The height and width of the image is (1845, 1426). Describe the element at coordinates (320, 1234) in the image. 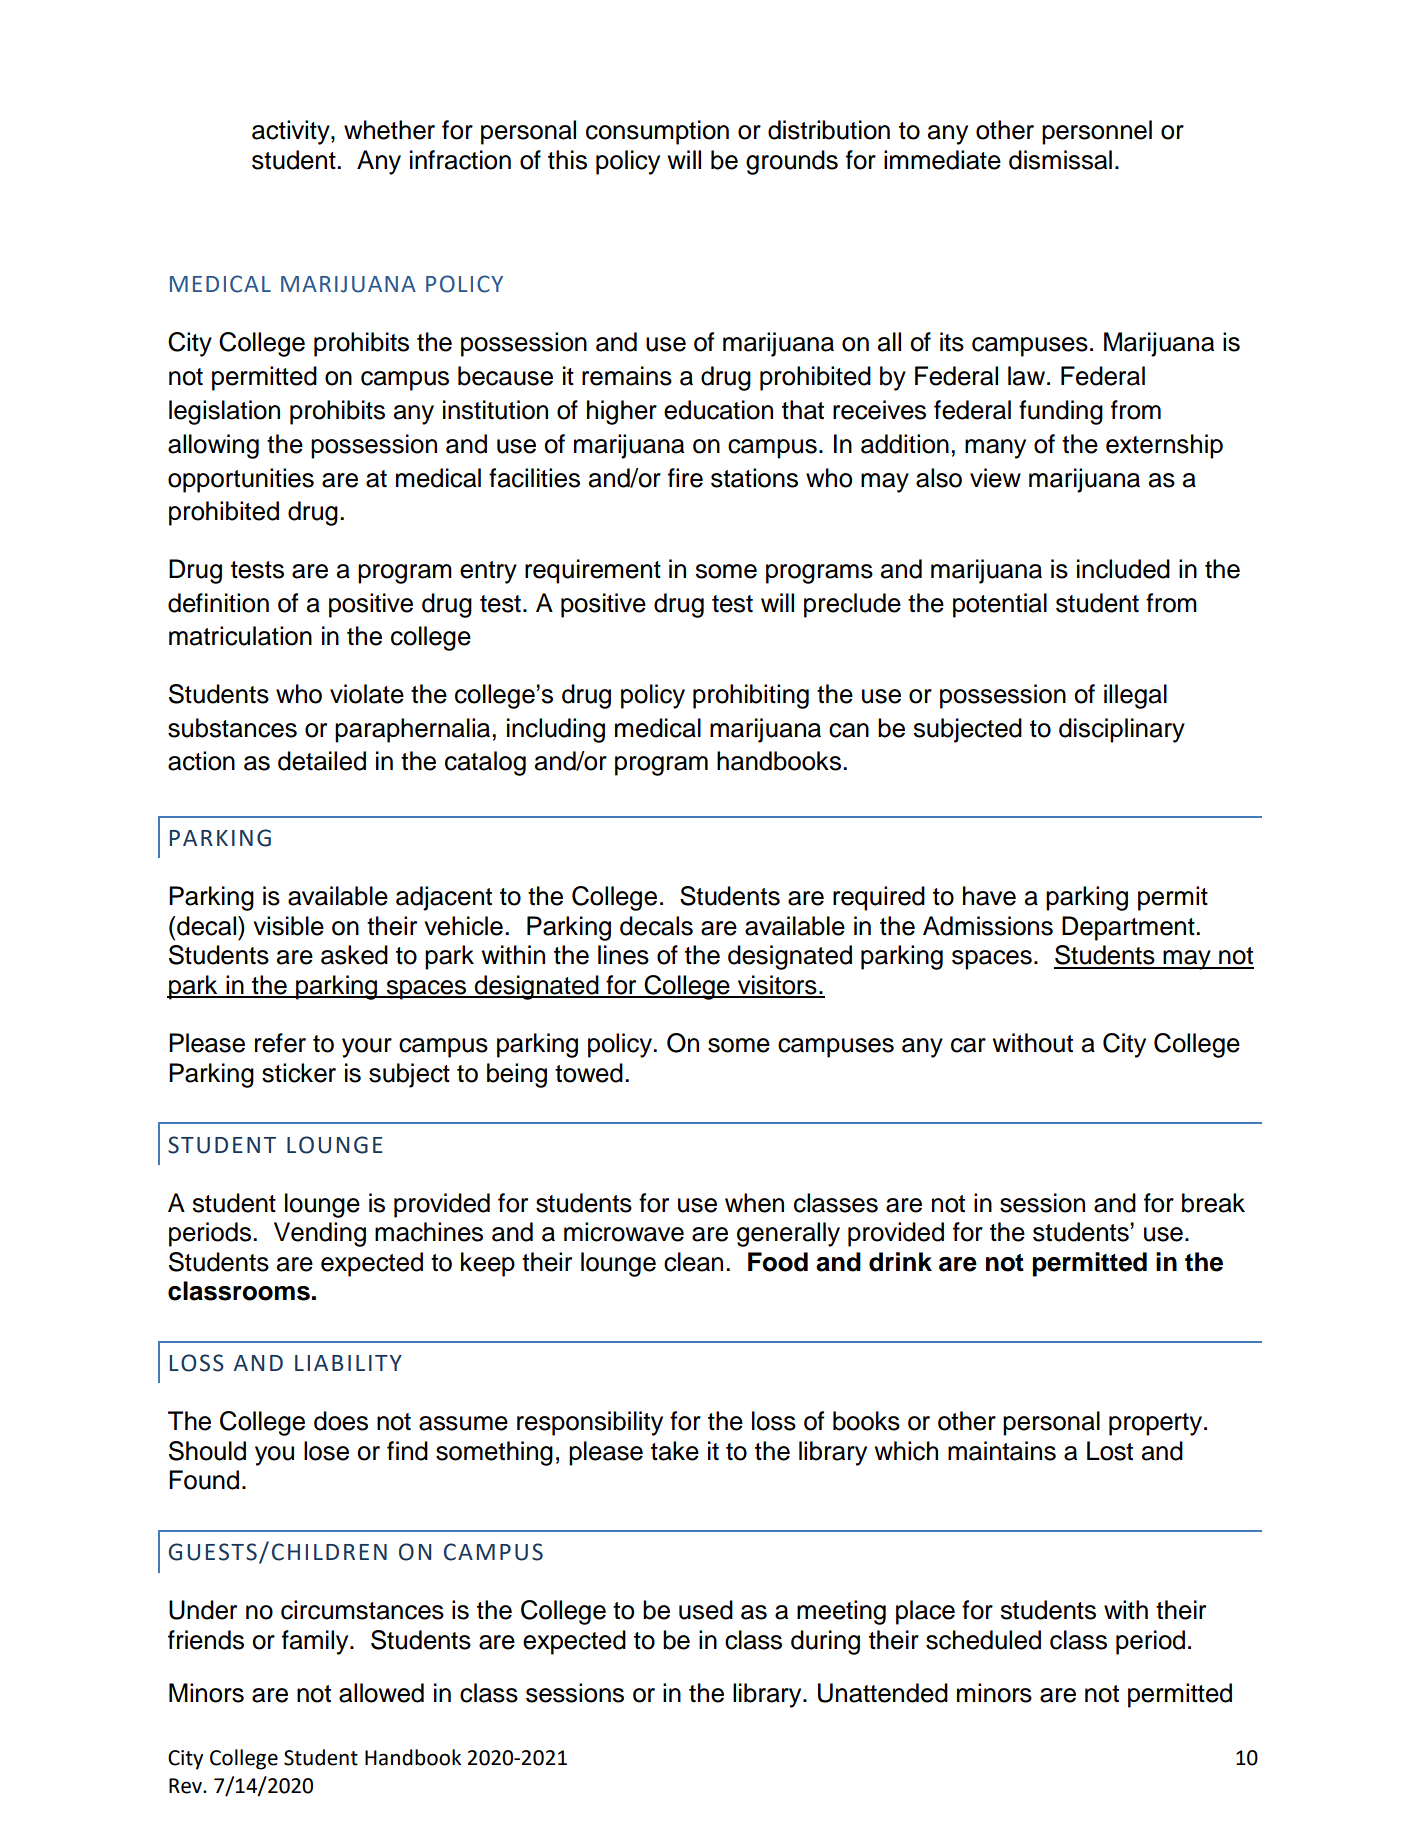

I see `Vending` at that location.
